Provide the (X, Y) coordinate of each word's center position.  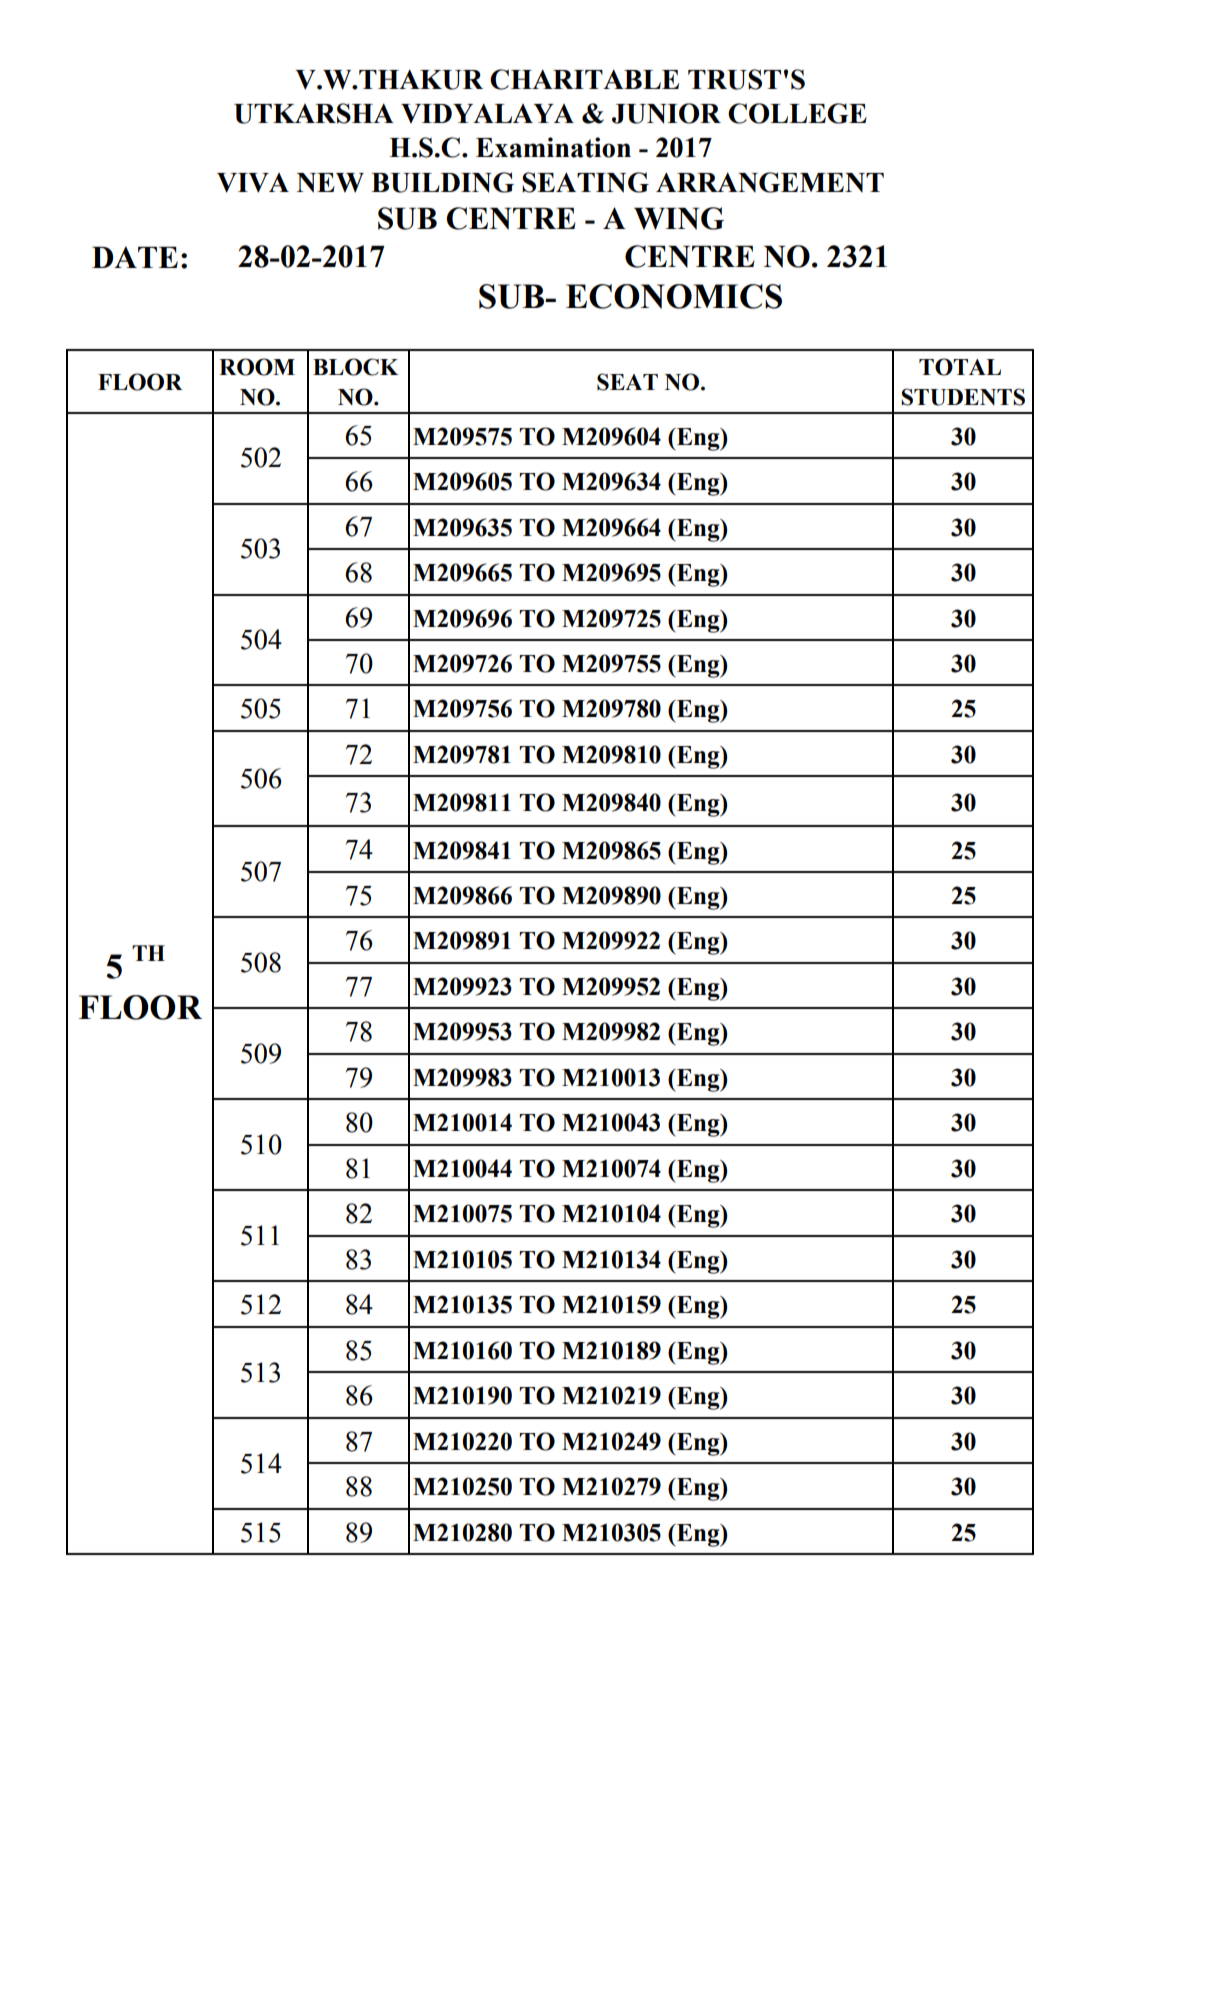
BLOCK (355, 367)
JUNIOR (666, 113)
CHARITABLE (584, 79)
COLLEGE (797, 113)
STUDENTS (963, 397)
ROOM (257, 367)
